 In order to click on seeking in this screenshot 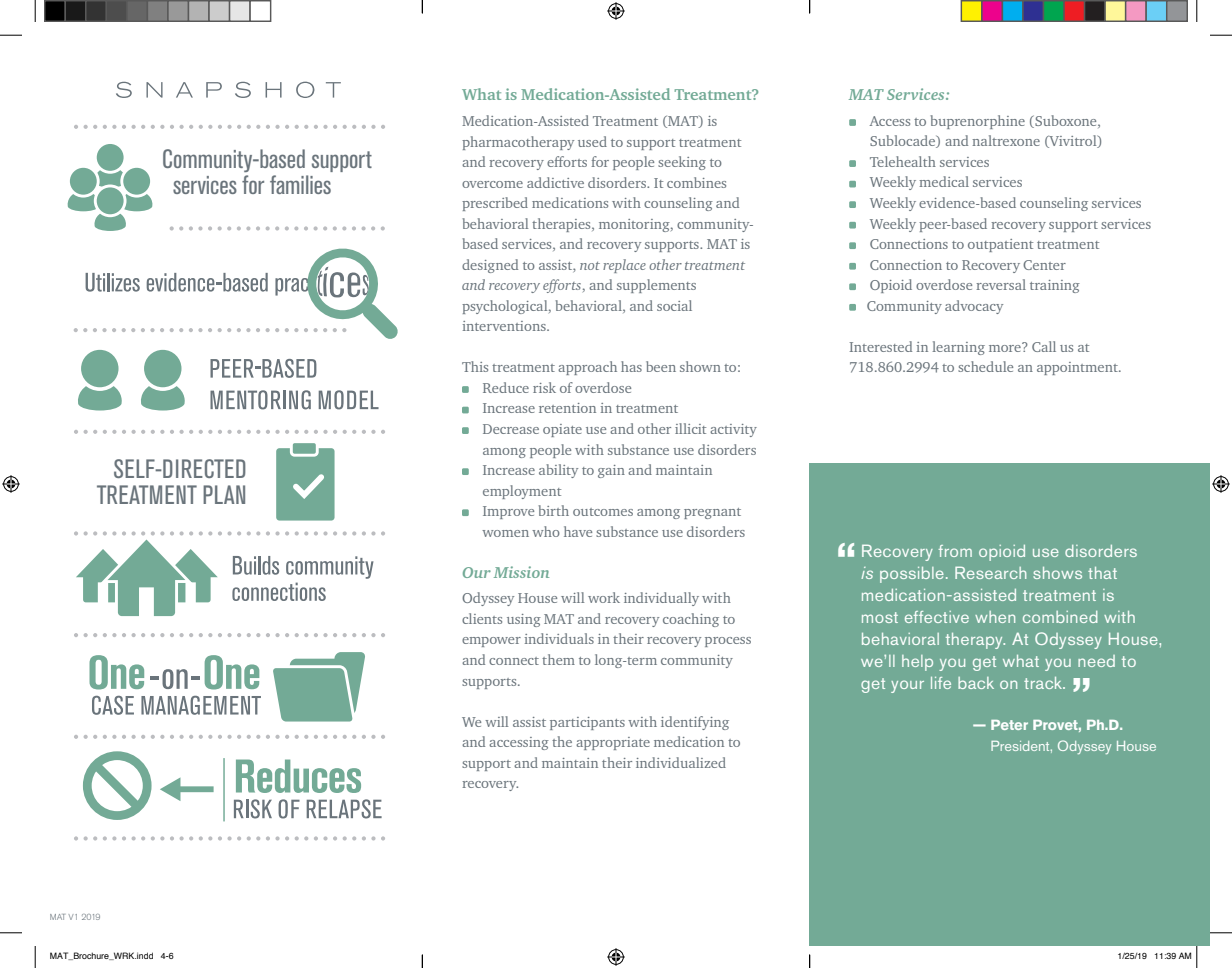, I will do `click(682, 163)`.
